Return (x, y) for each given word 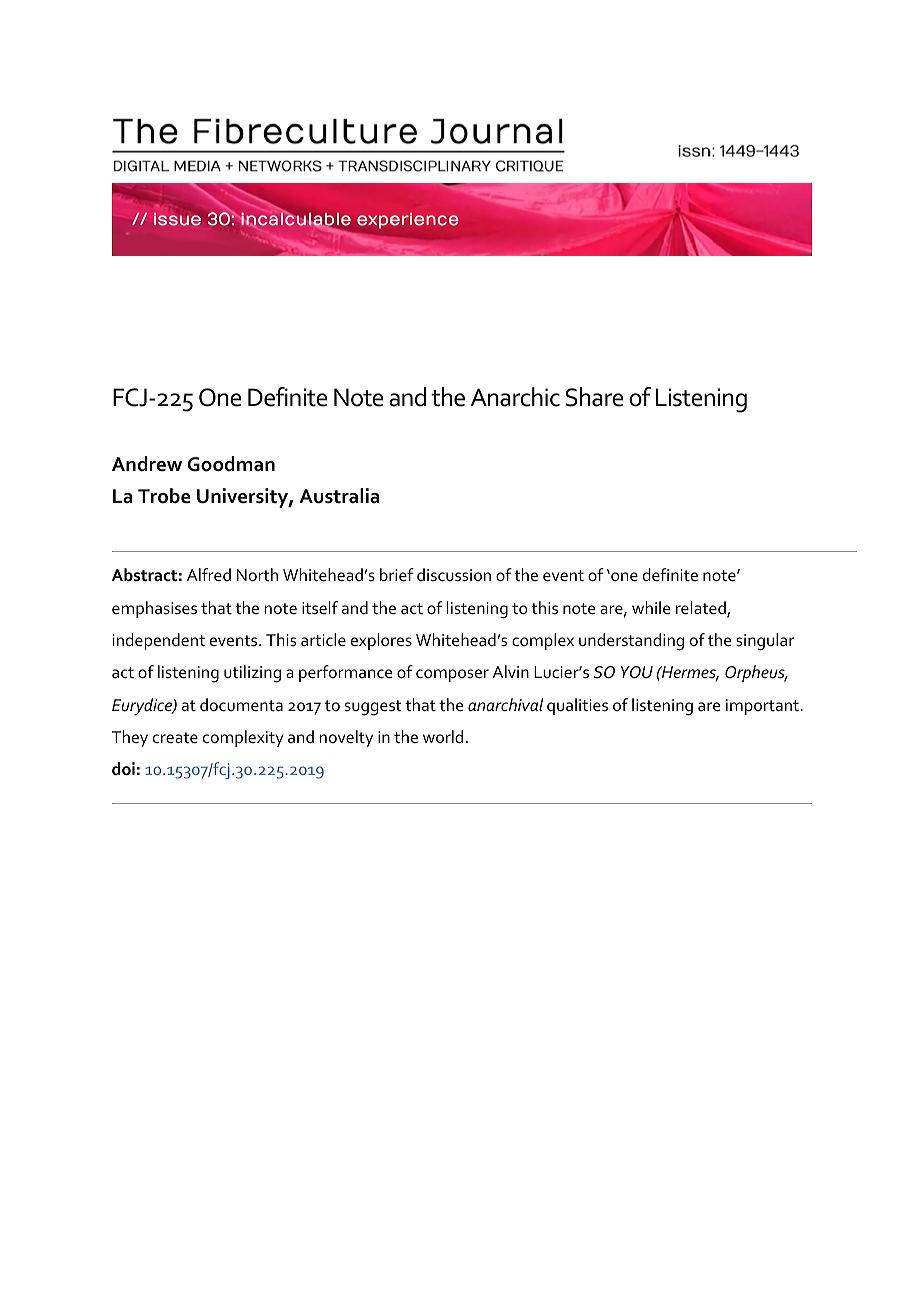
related (702, 609)
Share (595, 397)
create (175, 737)
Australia (339, 496)
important (763, 707)
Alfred (209, 574)
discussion (454, 575)
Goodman (231, 464)
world (443, 736)
